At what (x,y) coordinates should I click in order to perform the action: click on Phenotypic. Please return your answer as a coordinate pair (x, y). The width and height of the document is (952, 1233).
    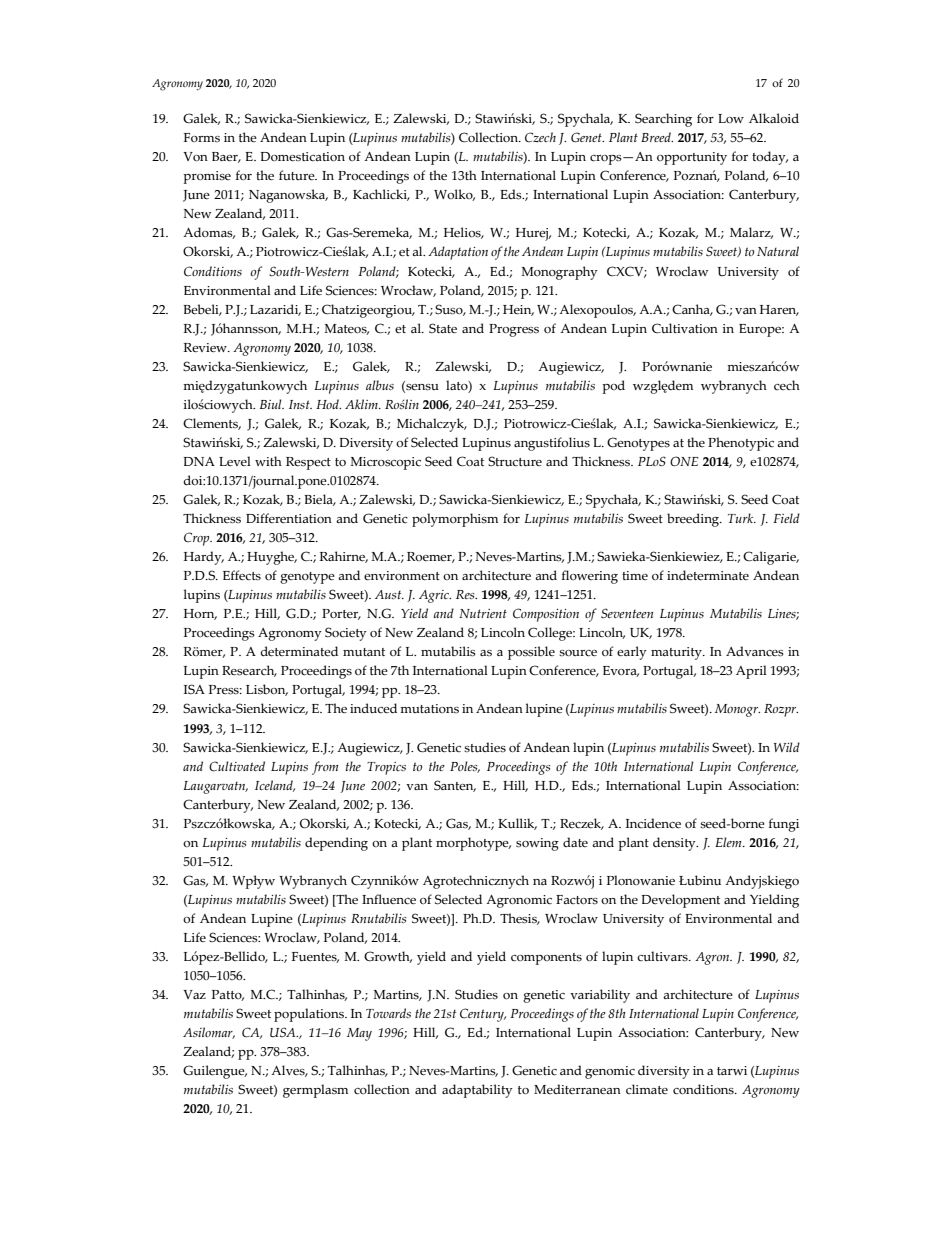
    Looking at the image, I should click on (741, 444).
